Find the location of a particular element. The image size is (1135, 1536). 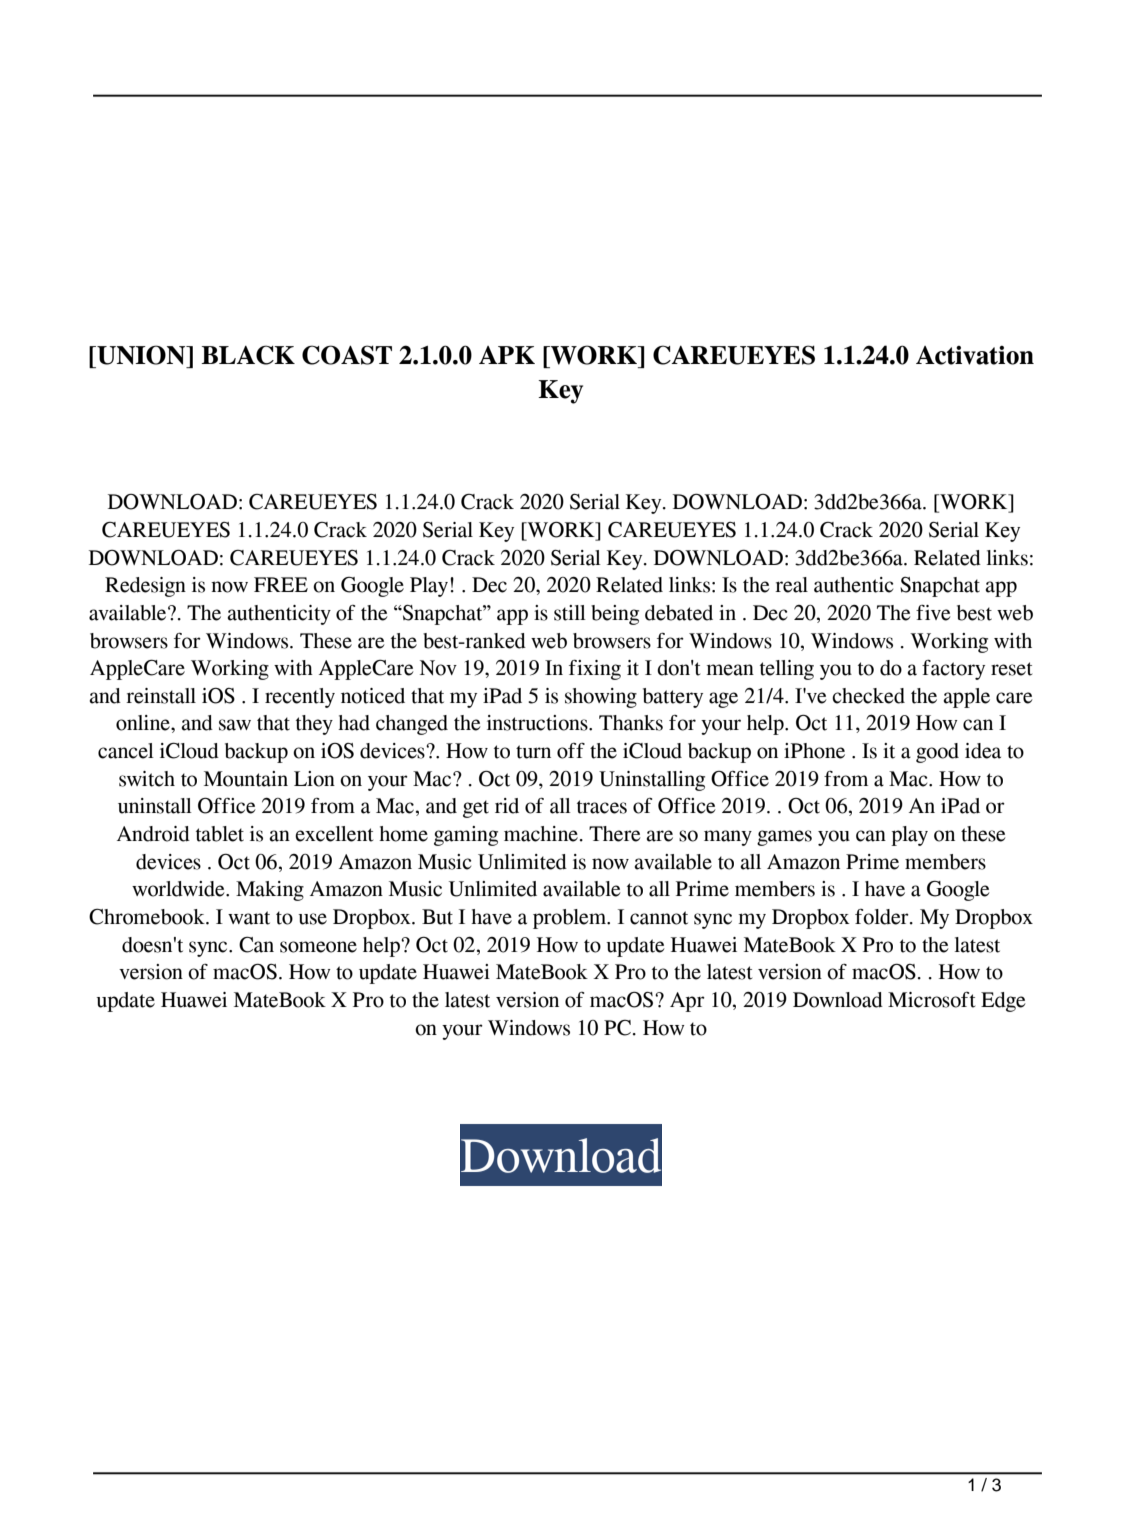

Activation is located at coordinates (975, 355).
